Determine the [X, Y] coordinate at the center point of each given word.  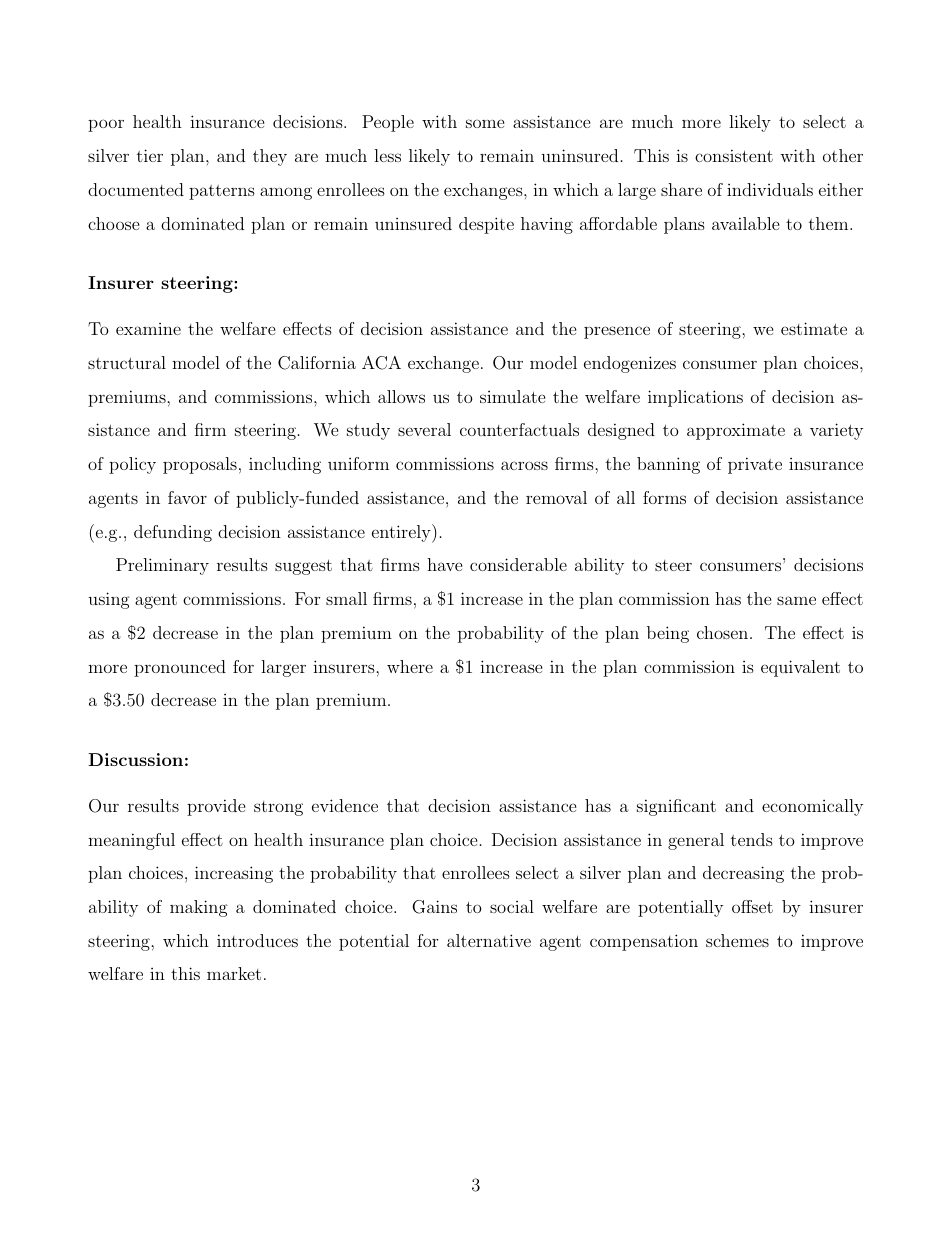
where [410, 666]
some [485, 123]
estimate [814, 328]
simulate [513, 396]
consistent [734, 155]
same [796, 600]
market [234, 973]
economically [812, 807]
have [445, 564]
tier [150, 155]
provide [216, 807]
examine [148, 329]
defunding [173, 533]
